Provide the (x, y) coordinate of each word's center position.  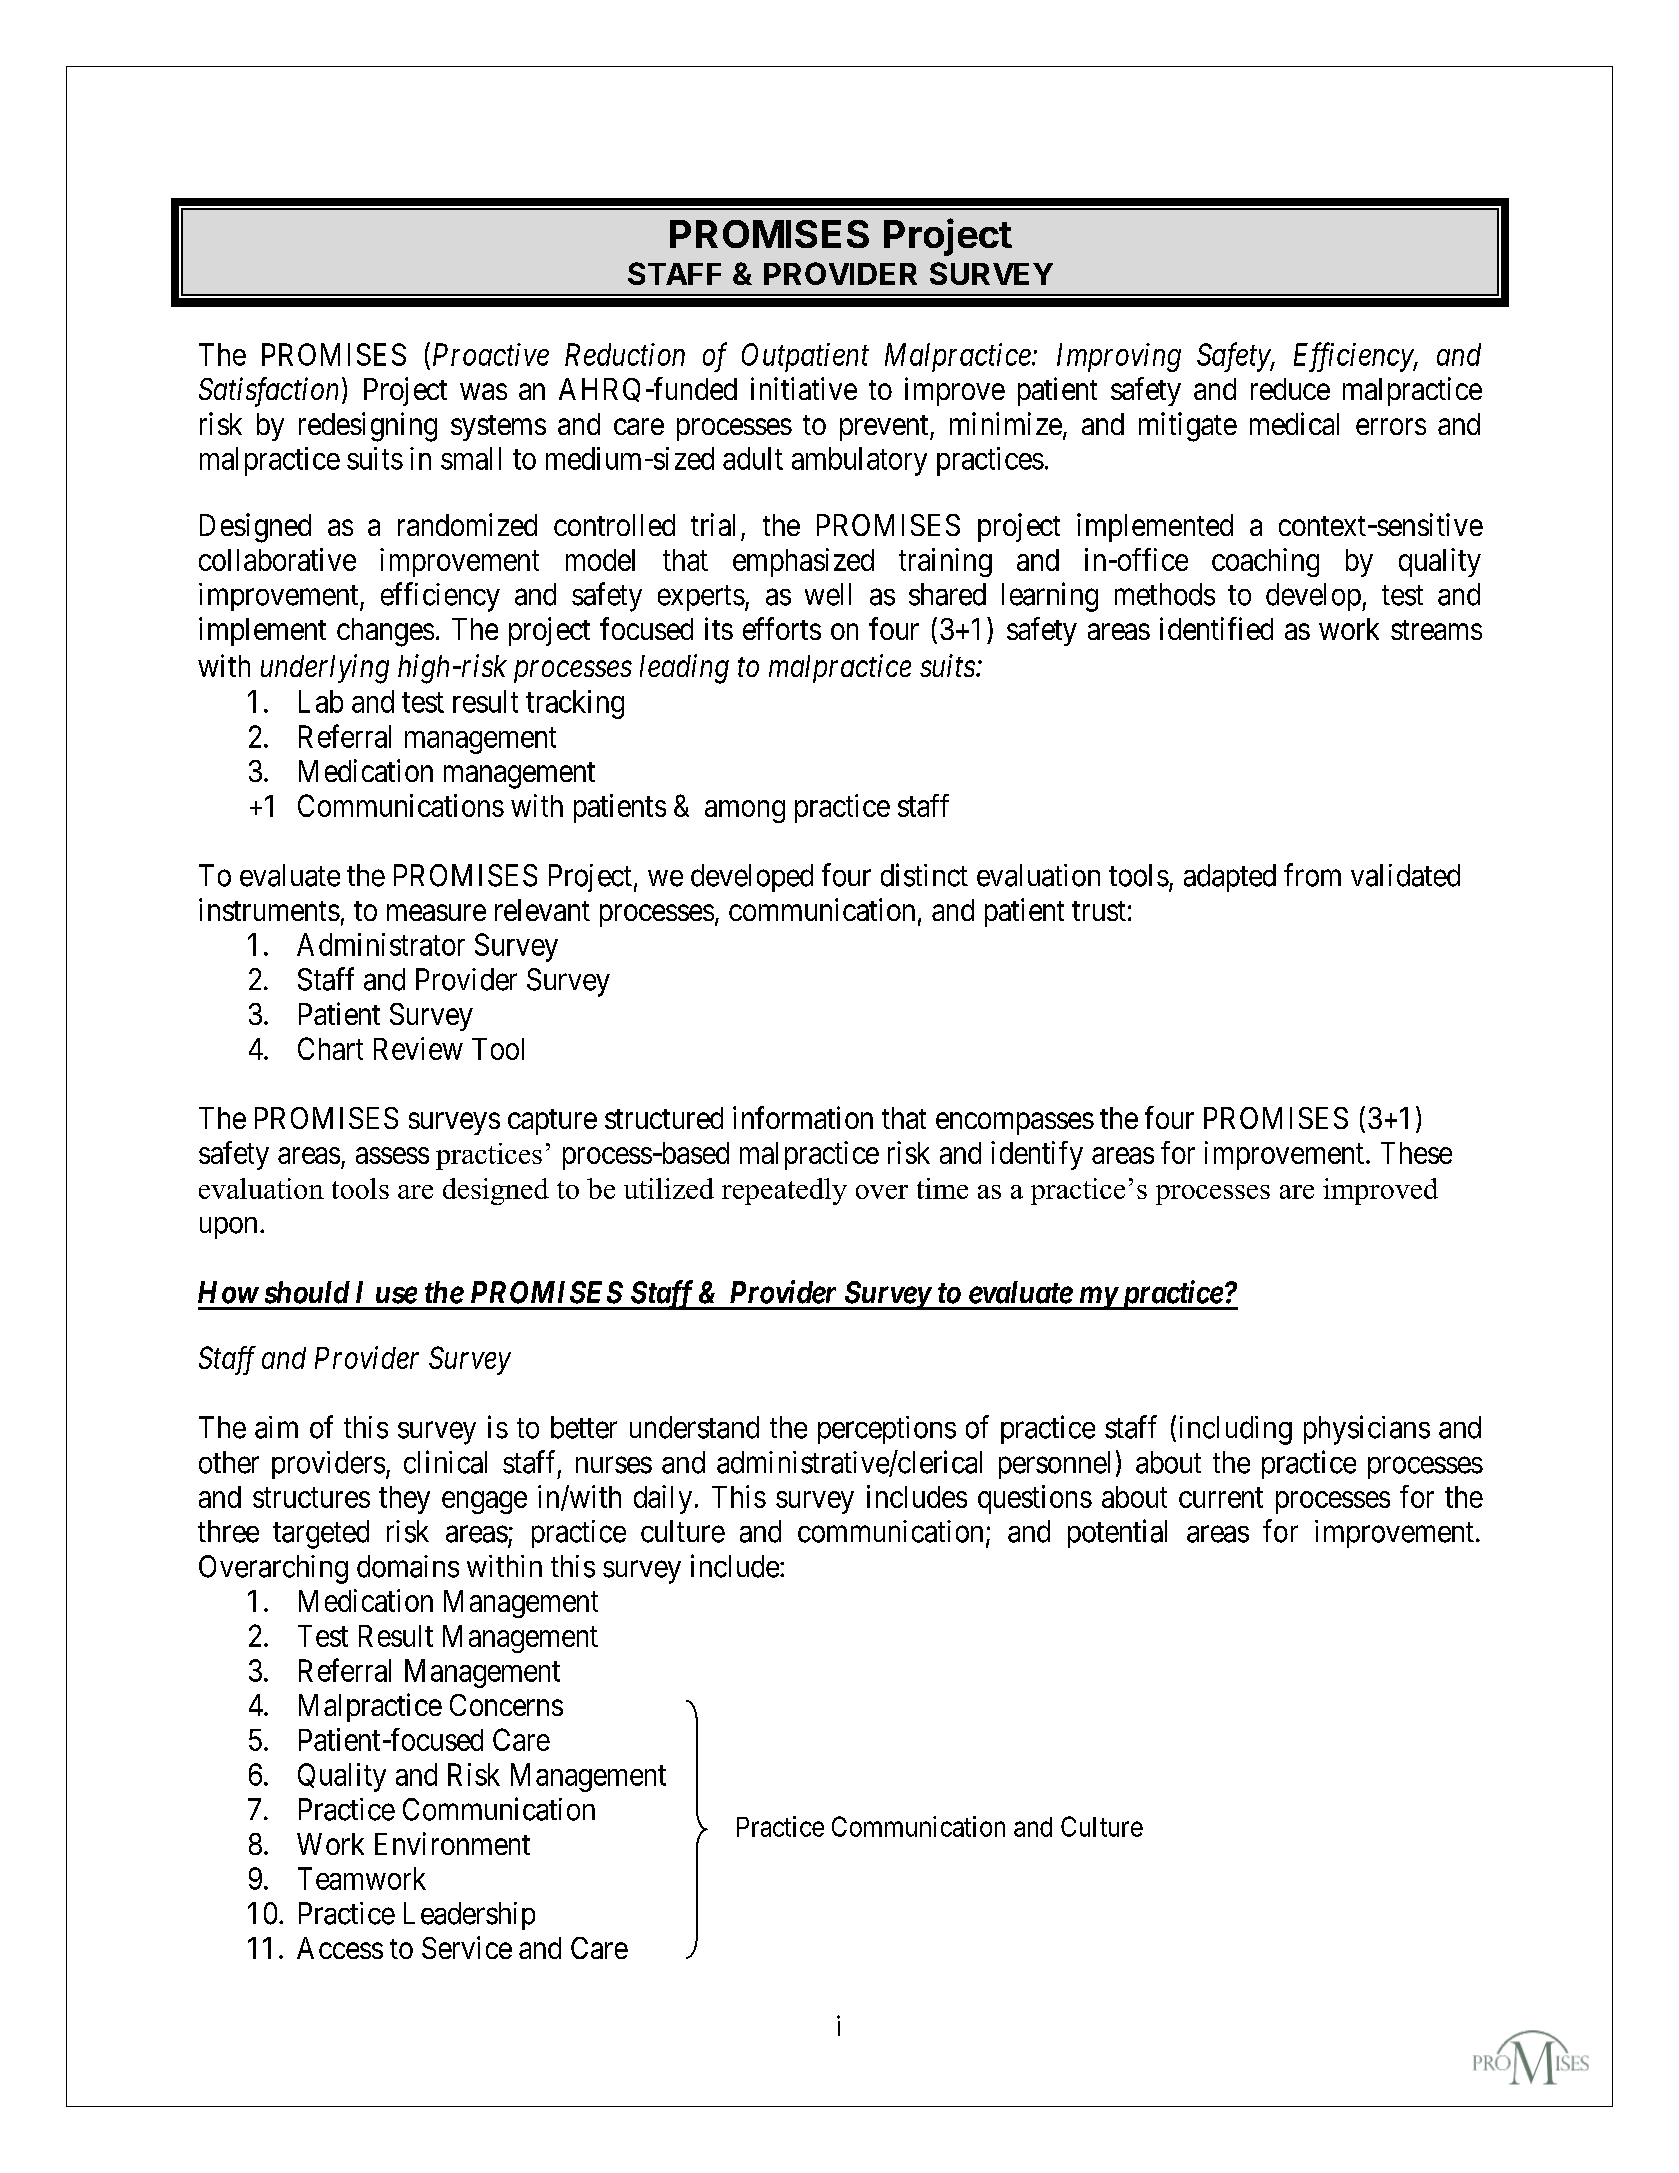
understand (694, 1427)
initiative (804, 388)
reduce (1290, 389)
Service (467, 1947)
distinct (924, 875)
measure (436, 913)
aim (276, 1427)
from (1312, 875)
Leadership (469, 1916)
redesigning (368, 427)
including (1236, 1430)
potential (1117, 1533)
